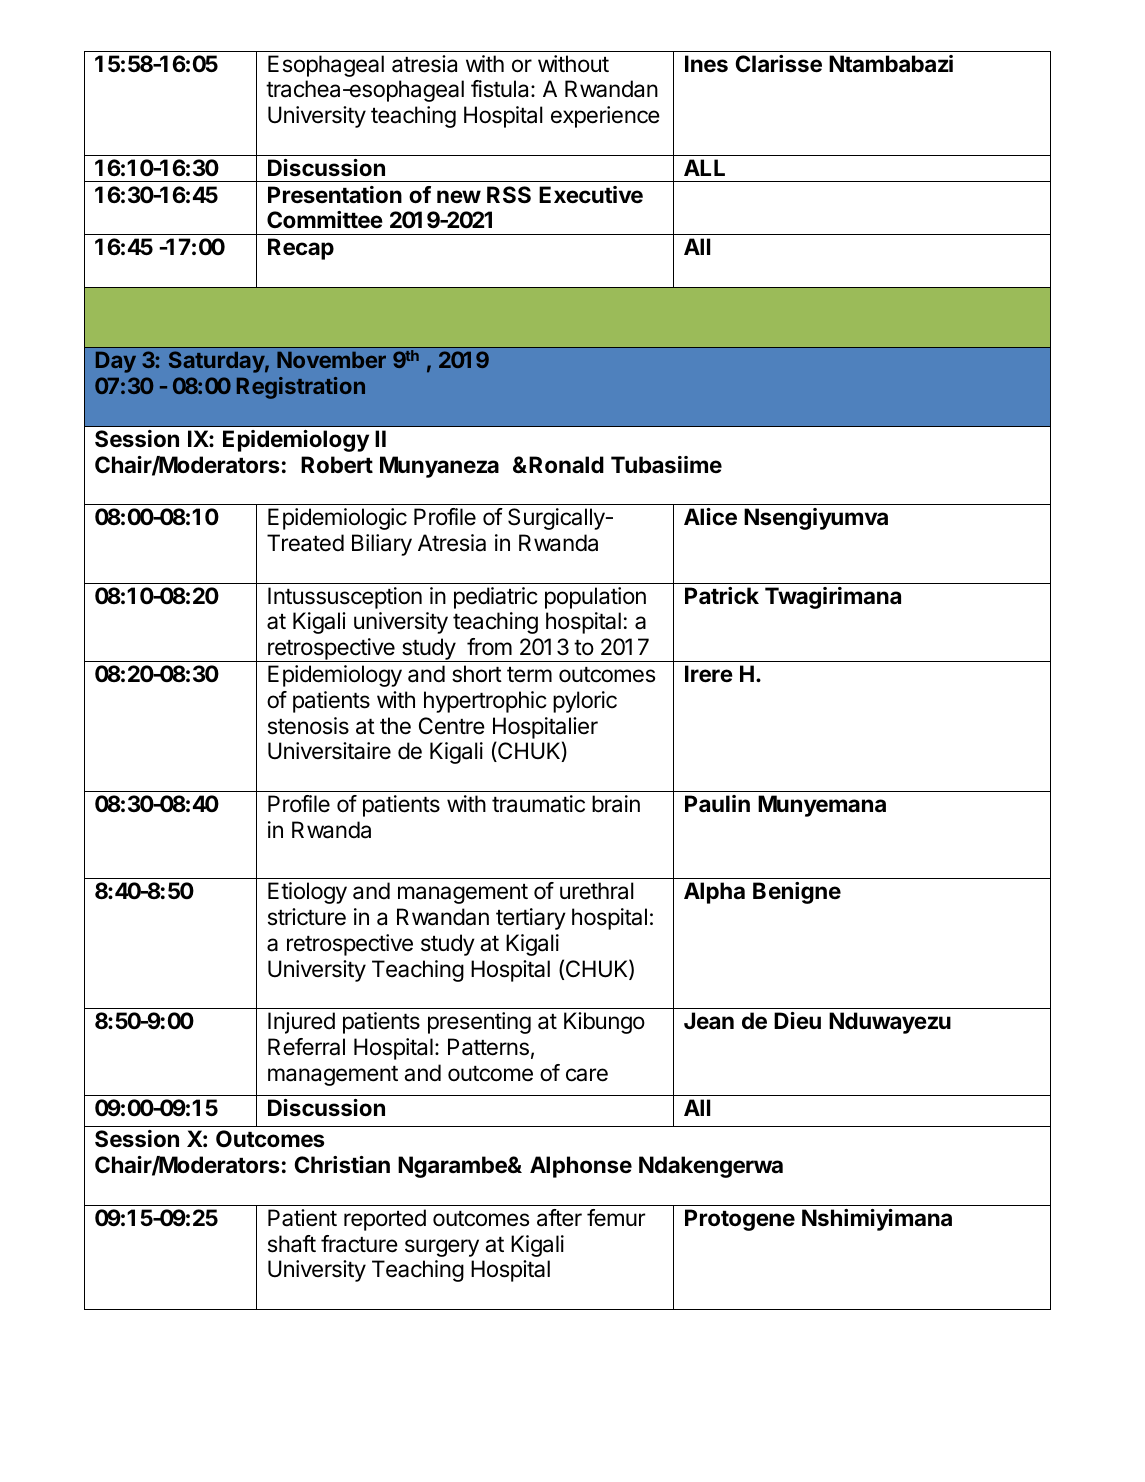 The width and height of the screenshot is (1145, 1482). I want to click on fracture, so click(359, 1244).
